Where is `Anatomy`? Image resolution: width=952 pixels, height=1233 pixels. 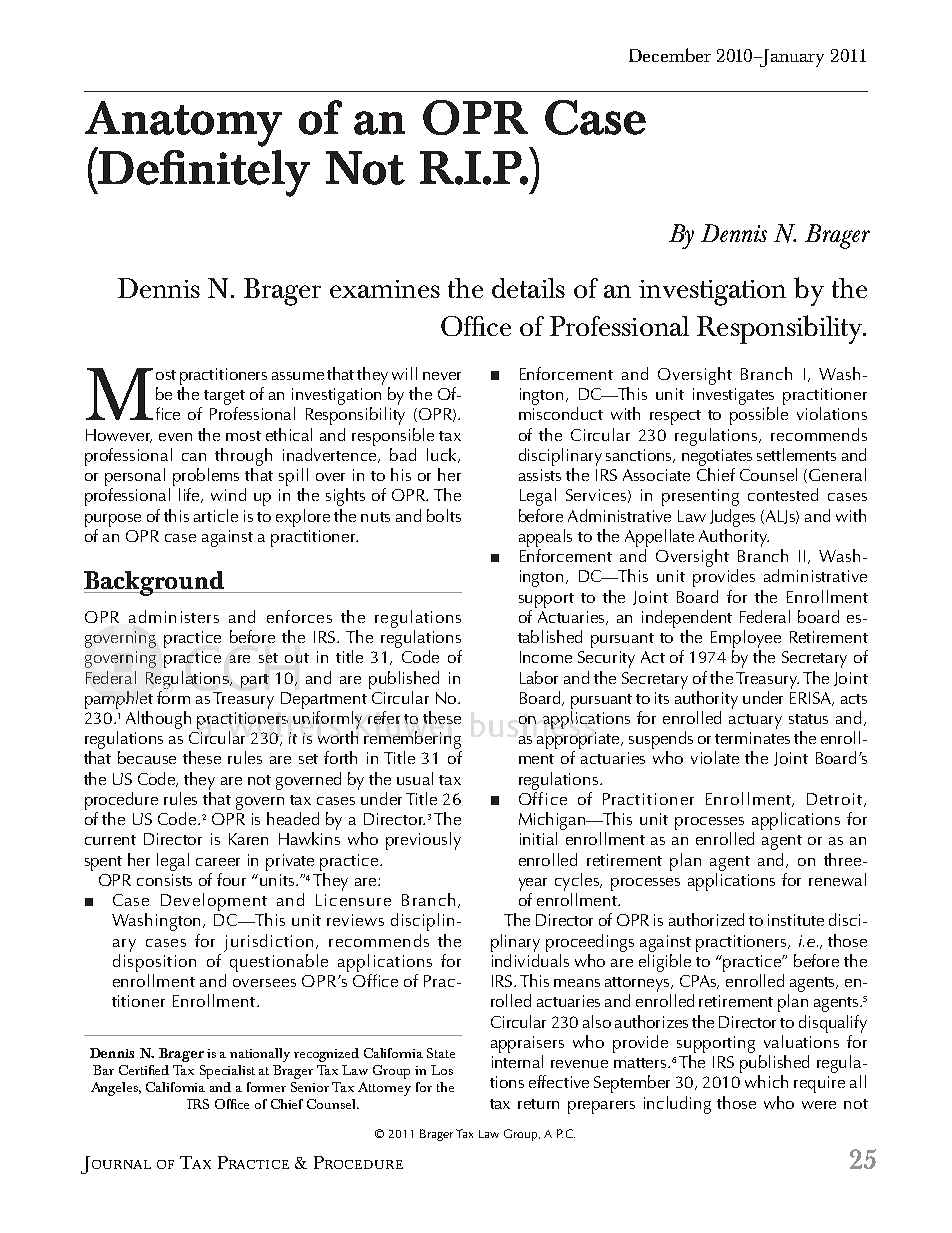
Anatomy is located at coordinates (183, 125).
